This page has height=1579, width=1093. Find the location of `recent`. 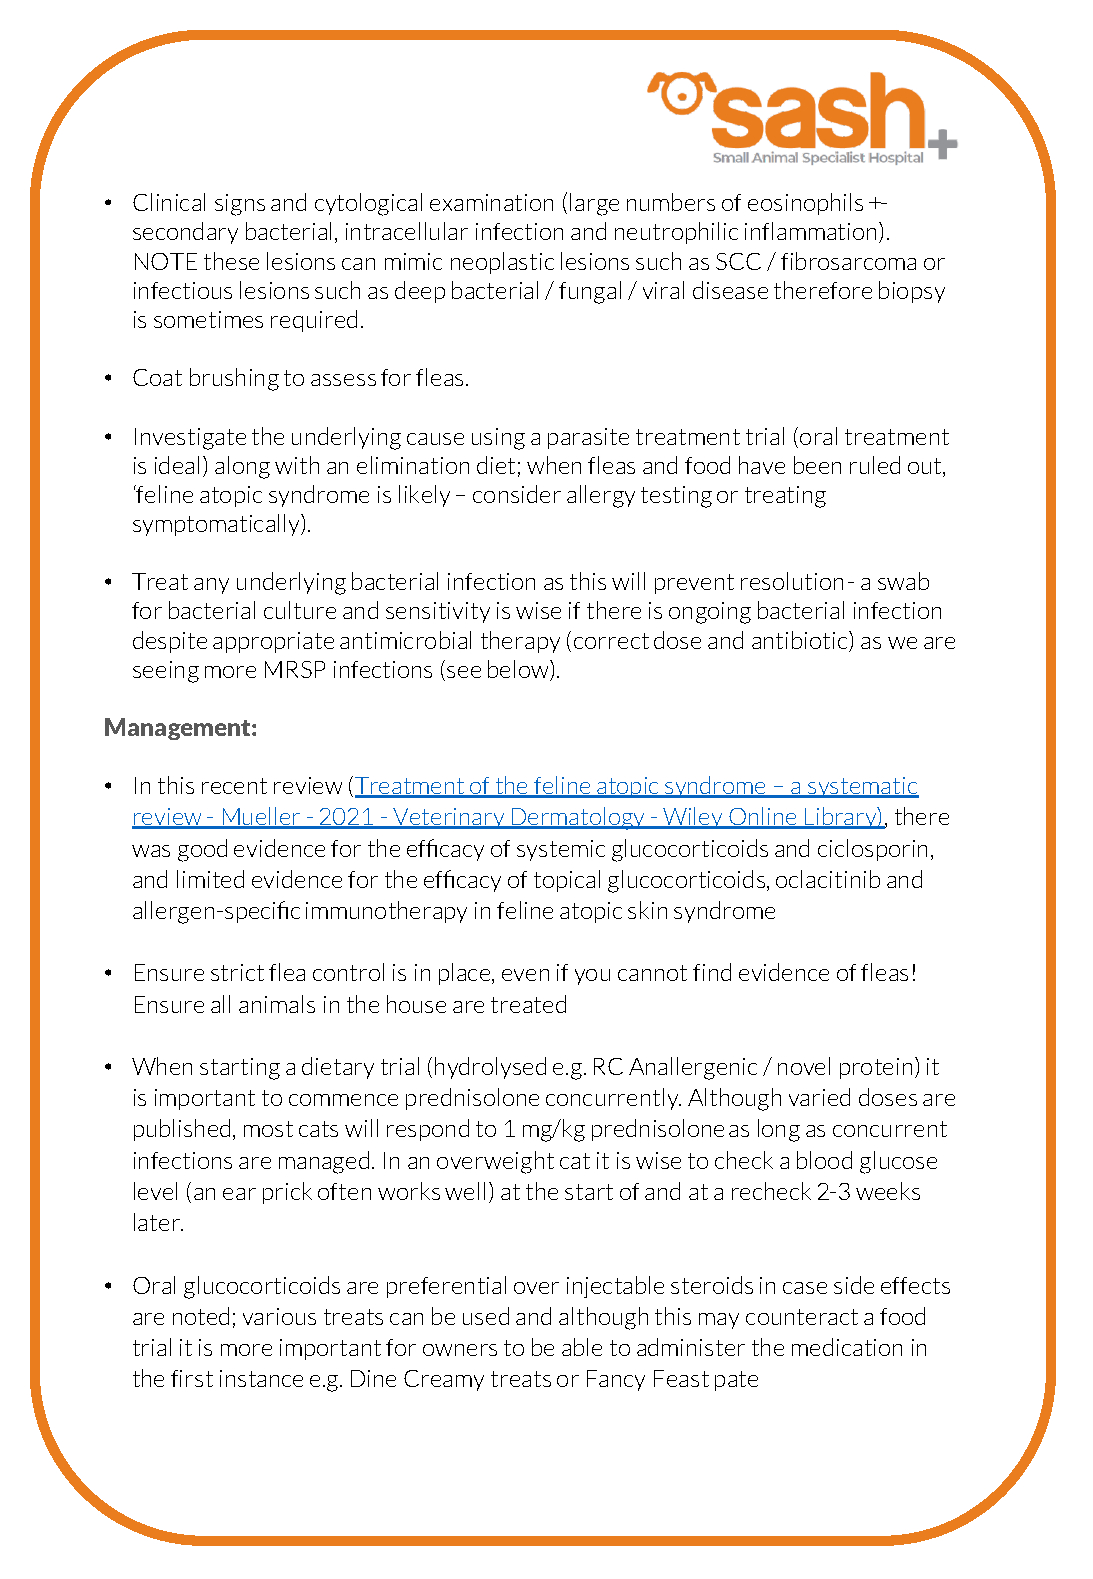

recent is located at coordinates (234, 786).
